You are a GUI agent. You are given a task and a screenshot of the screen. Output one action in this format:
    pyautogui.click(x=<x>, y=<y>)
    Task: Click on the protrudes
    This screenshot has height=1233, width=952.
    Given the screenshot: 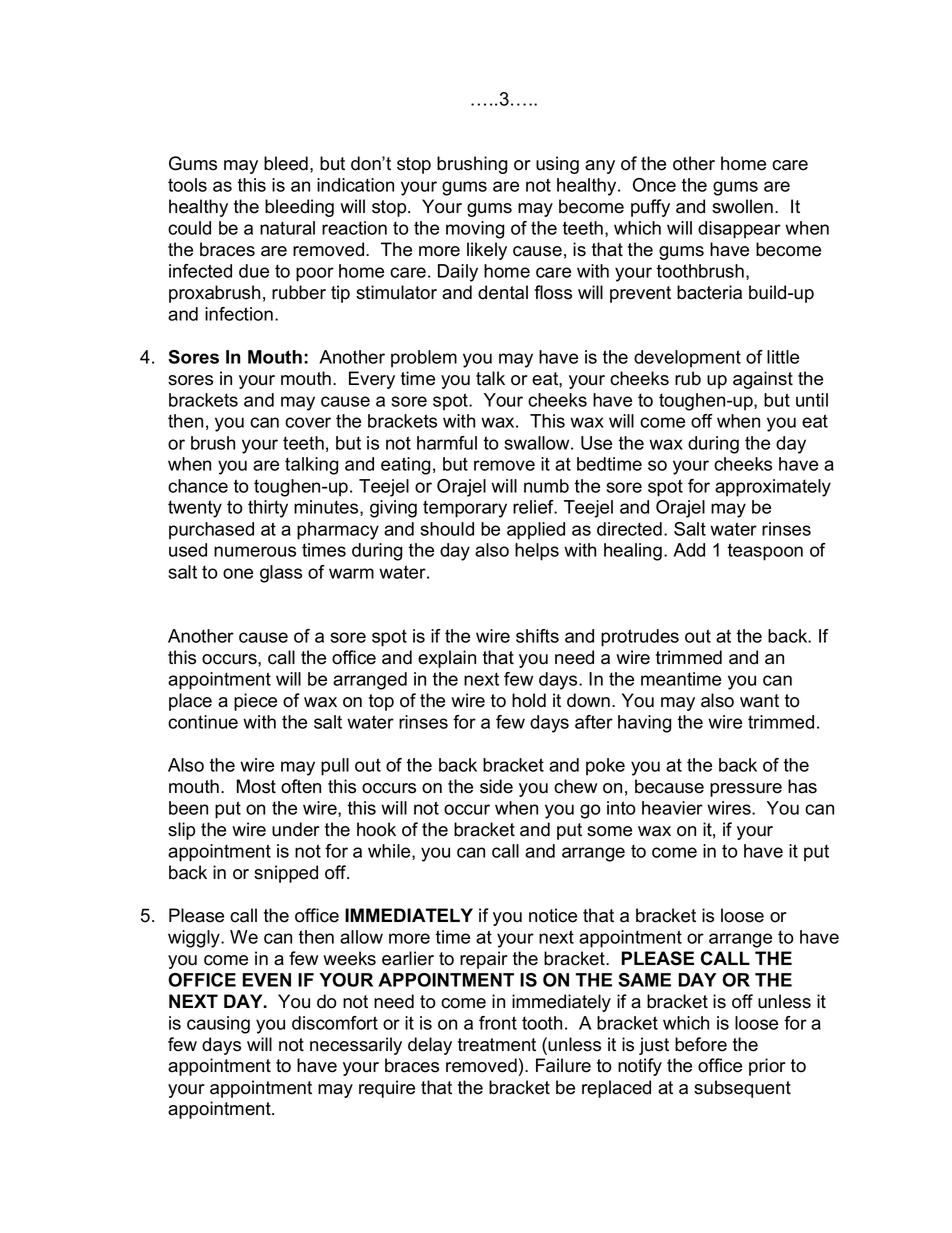 What is the action you would take?
    pyautogui.click(x=640, y=638)
